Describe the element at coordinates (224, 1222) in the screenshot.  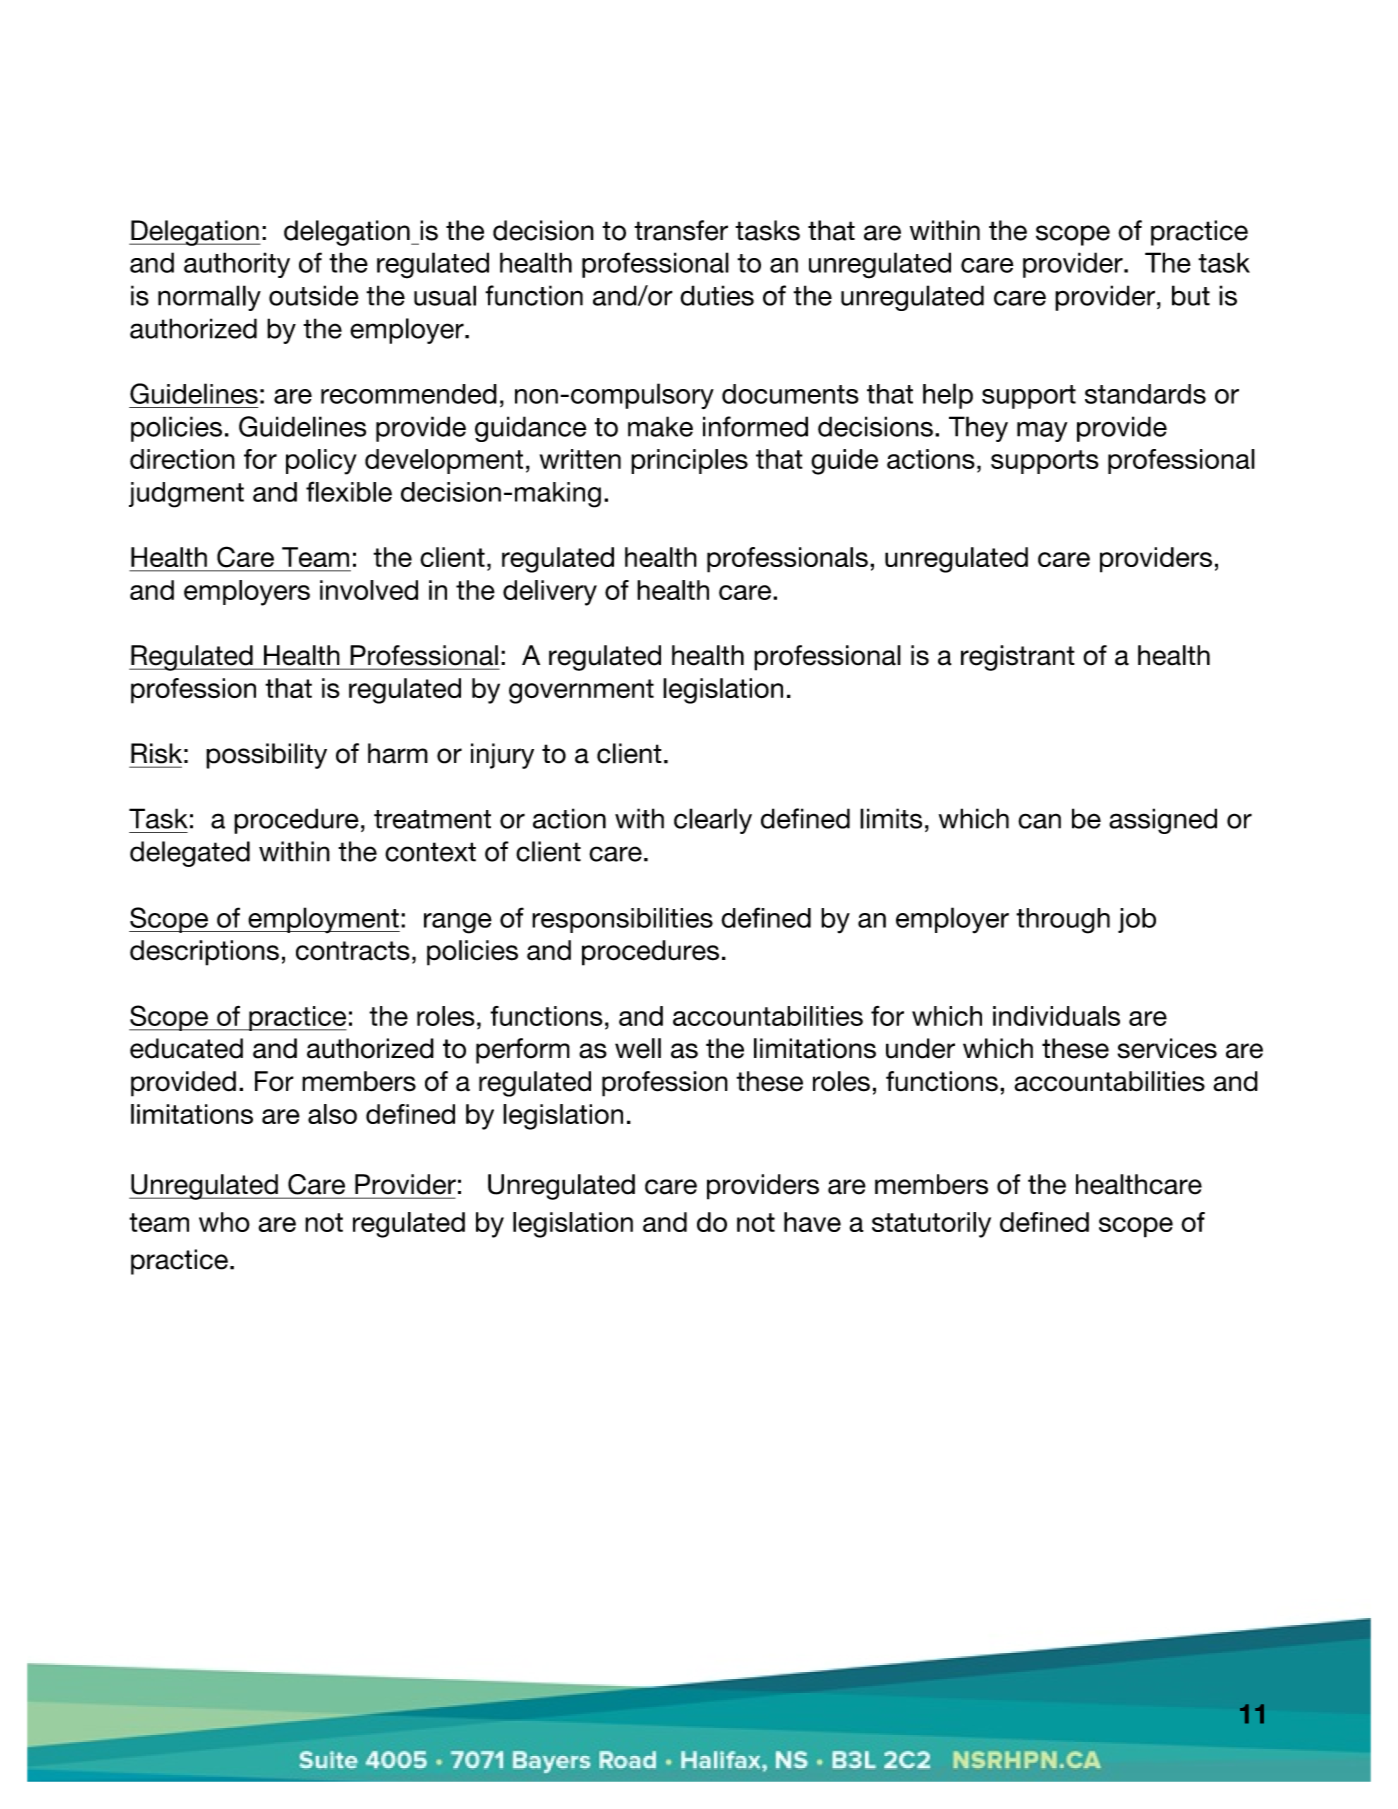
I see `who` at that location.
